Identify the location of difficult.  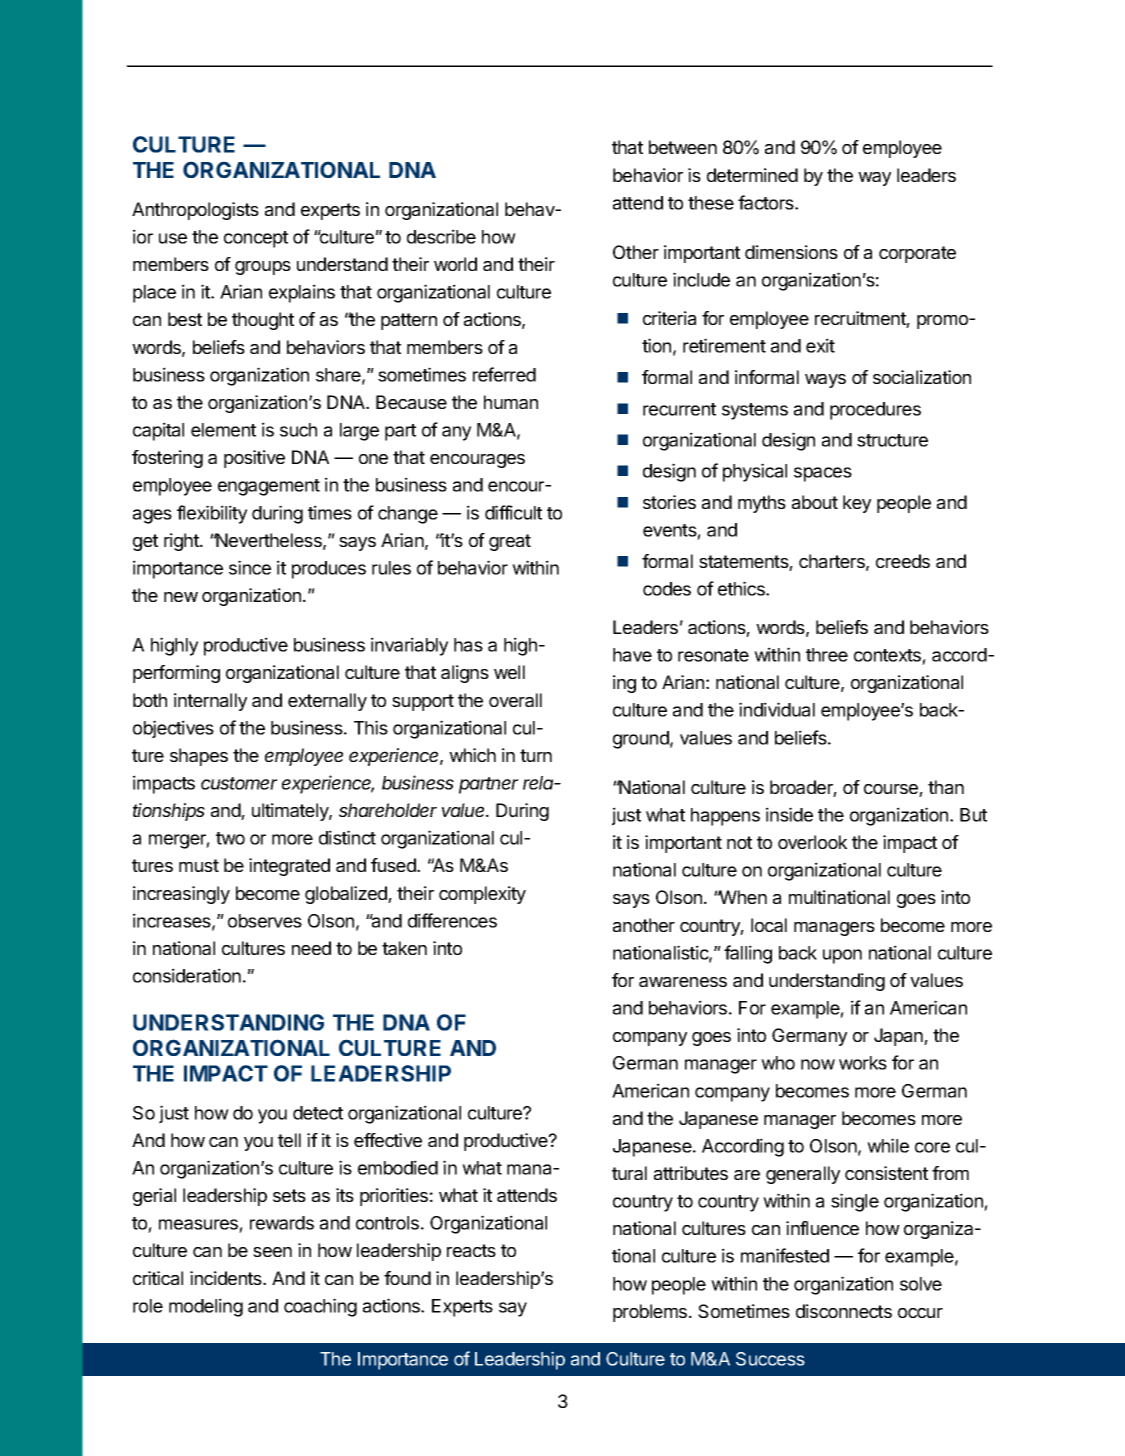
(513, 512).
